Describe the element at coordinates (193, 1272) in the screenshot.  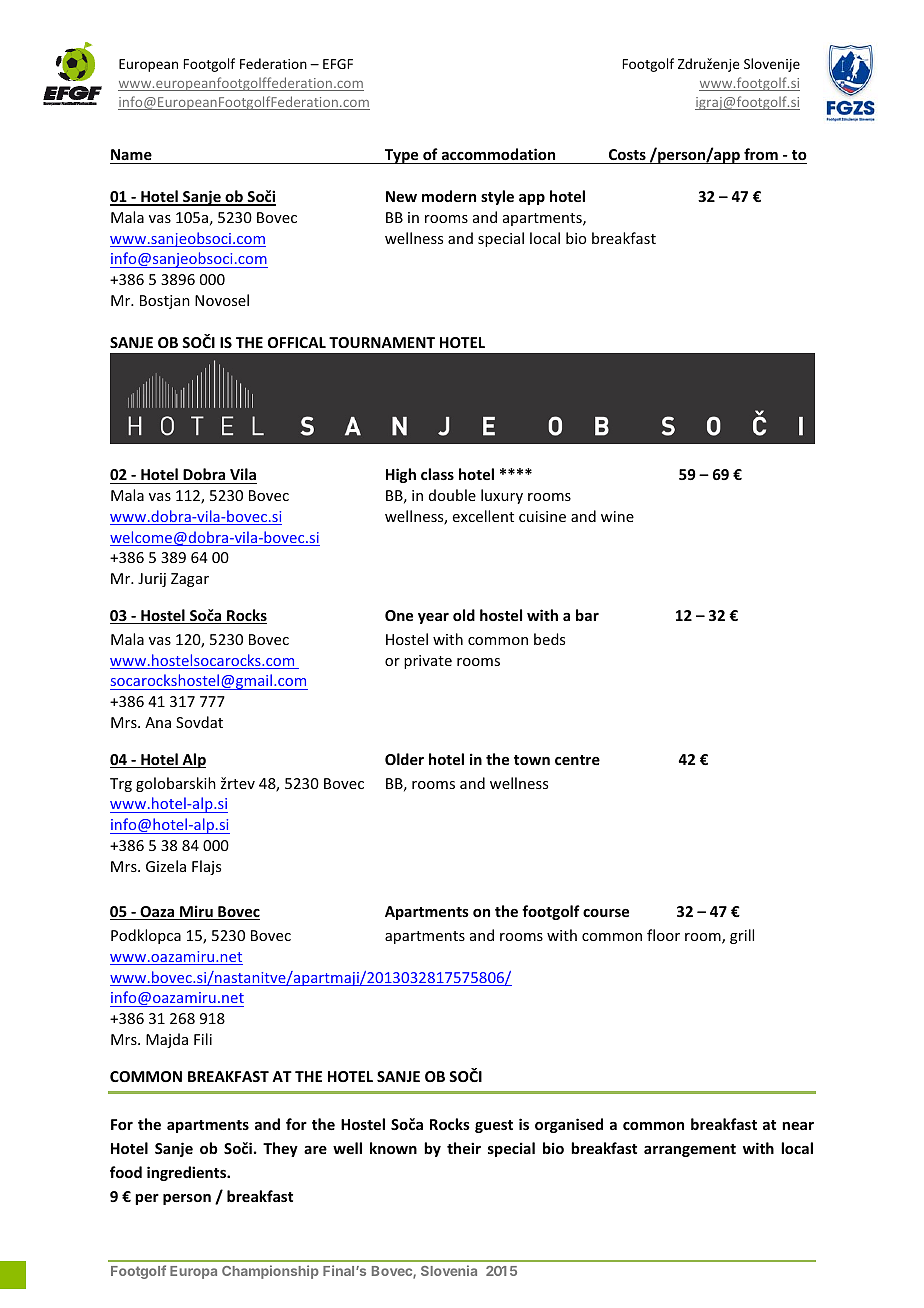
I see `Europa` at that location.
